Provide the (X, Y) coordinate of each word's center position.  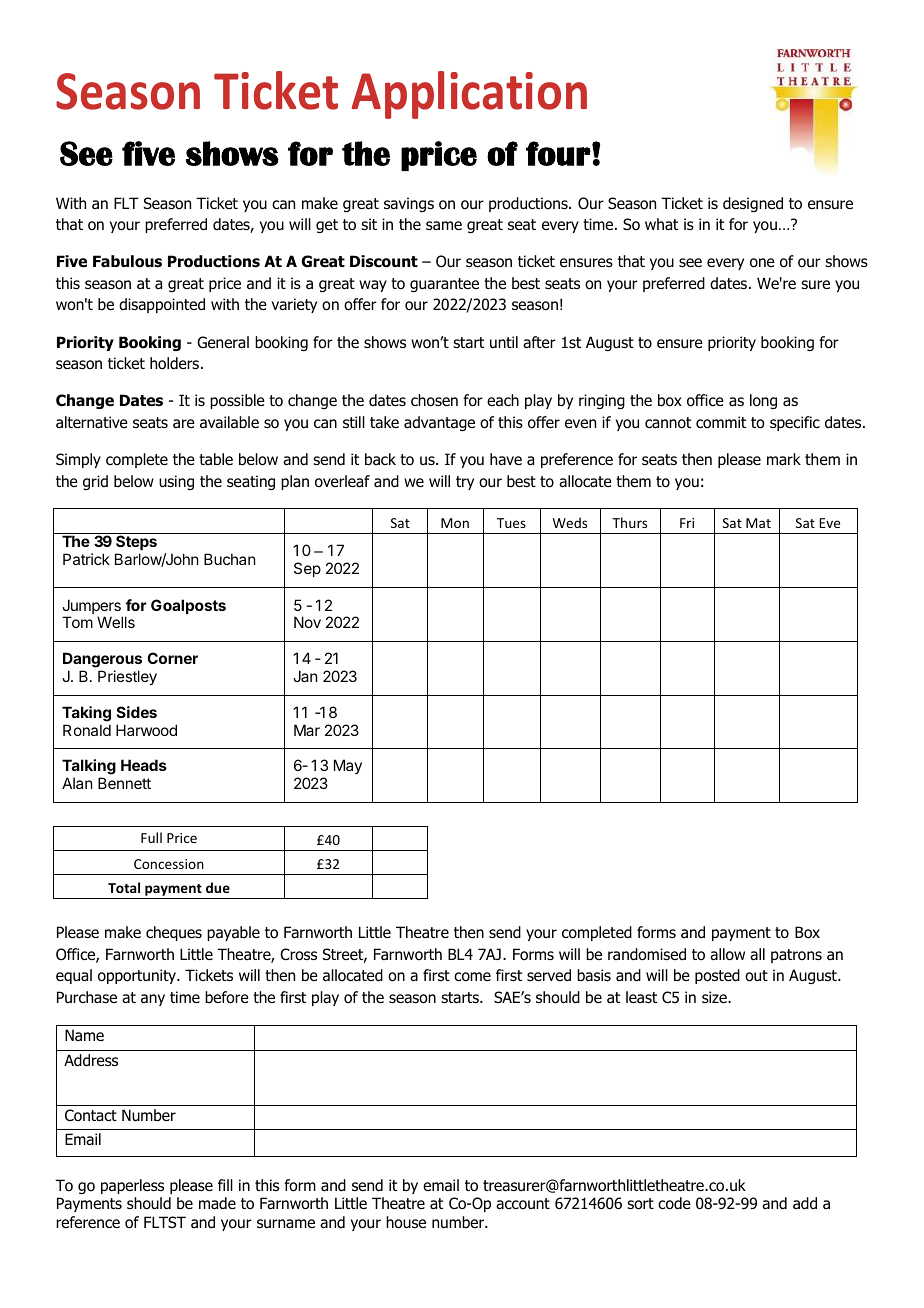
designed (753, 204)
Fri (687, 523)
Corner (172, 658)
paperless (132, 1186)
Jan (305, 676)
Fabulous (127, 261)
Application (469, 95)
